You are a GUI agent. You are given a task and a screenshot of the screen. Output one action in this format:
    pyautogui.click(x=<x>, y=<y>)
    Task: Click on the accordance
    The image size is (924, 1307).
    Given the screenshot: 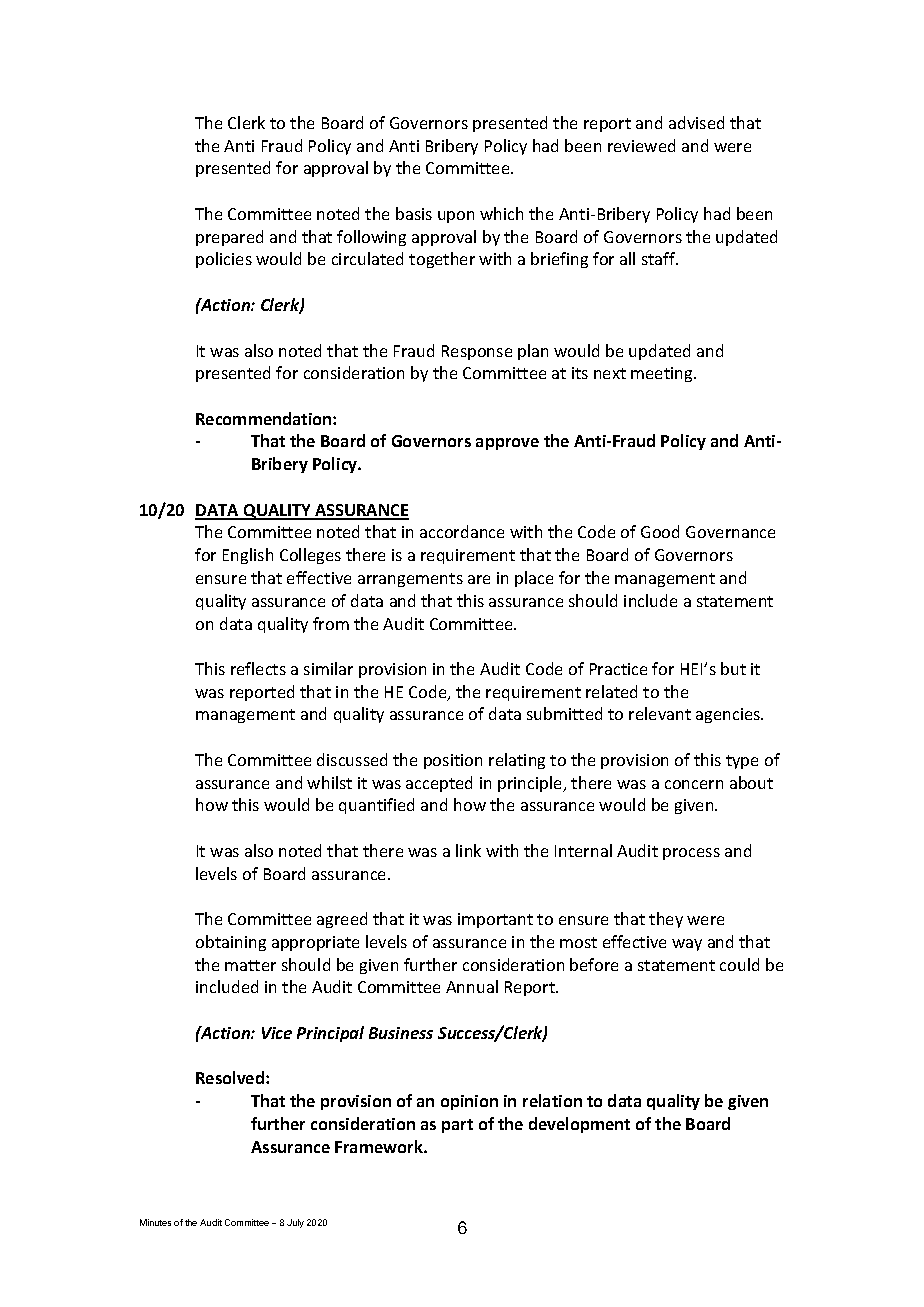 What is the action you would take?
    pyautogui.click(x=462, y=531)
